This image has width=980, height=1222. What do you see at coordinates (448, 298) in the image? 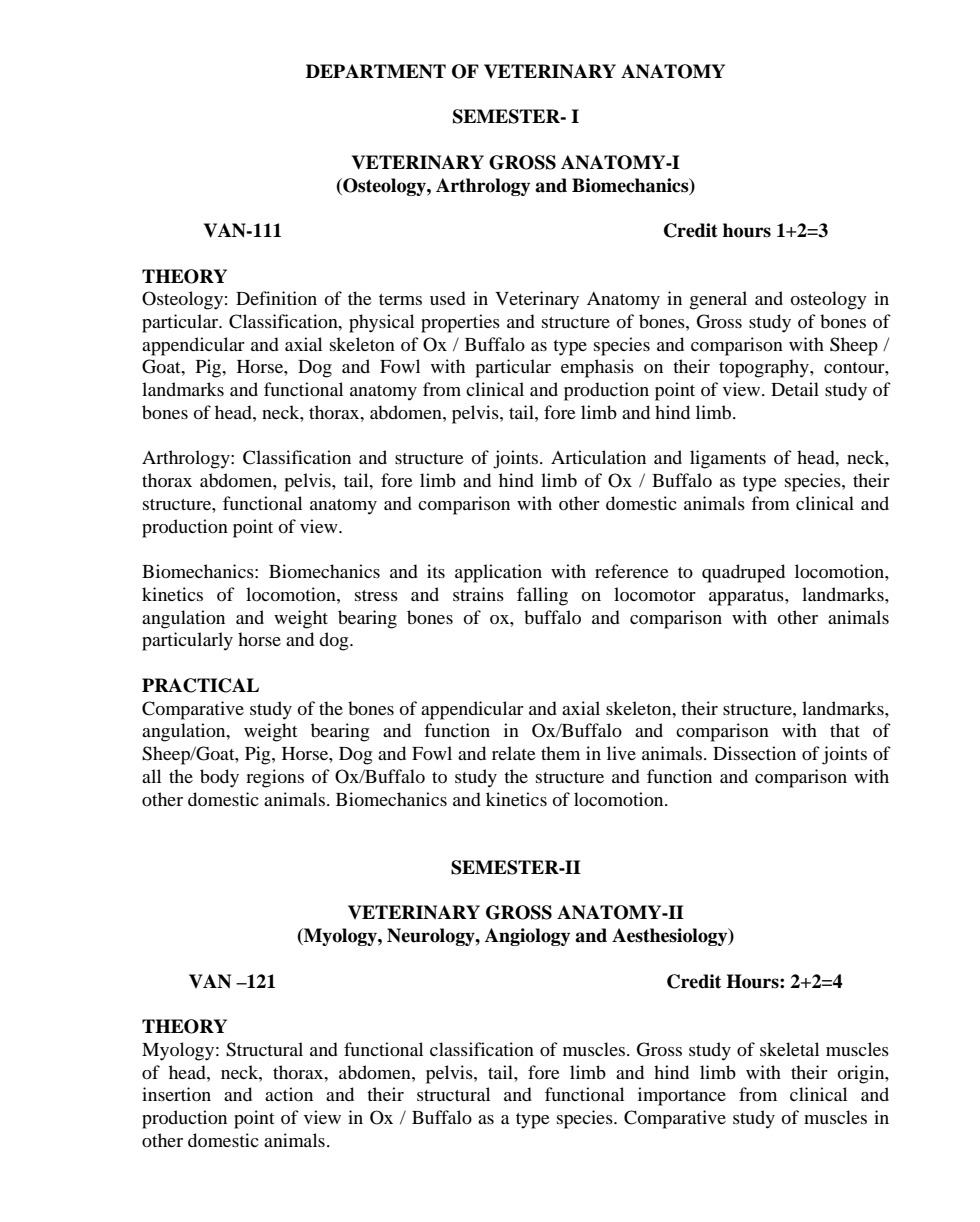
I see `used` at bounding box center [448, 298].
